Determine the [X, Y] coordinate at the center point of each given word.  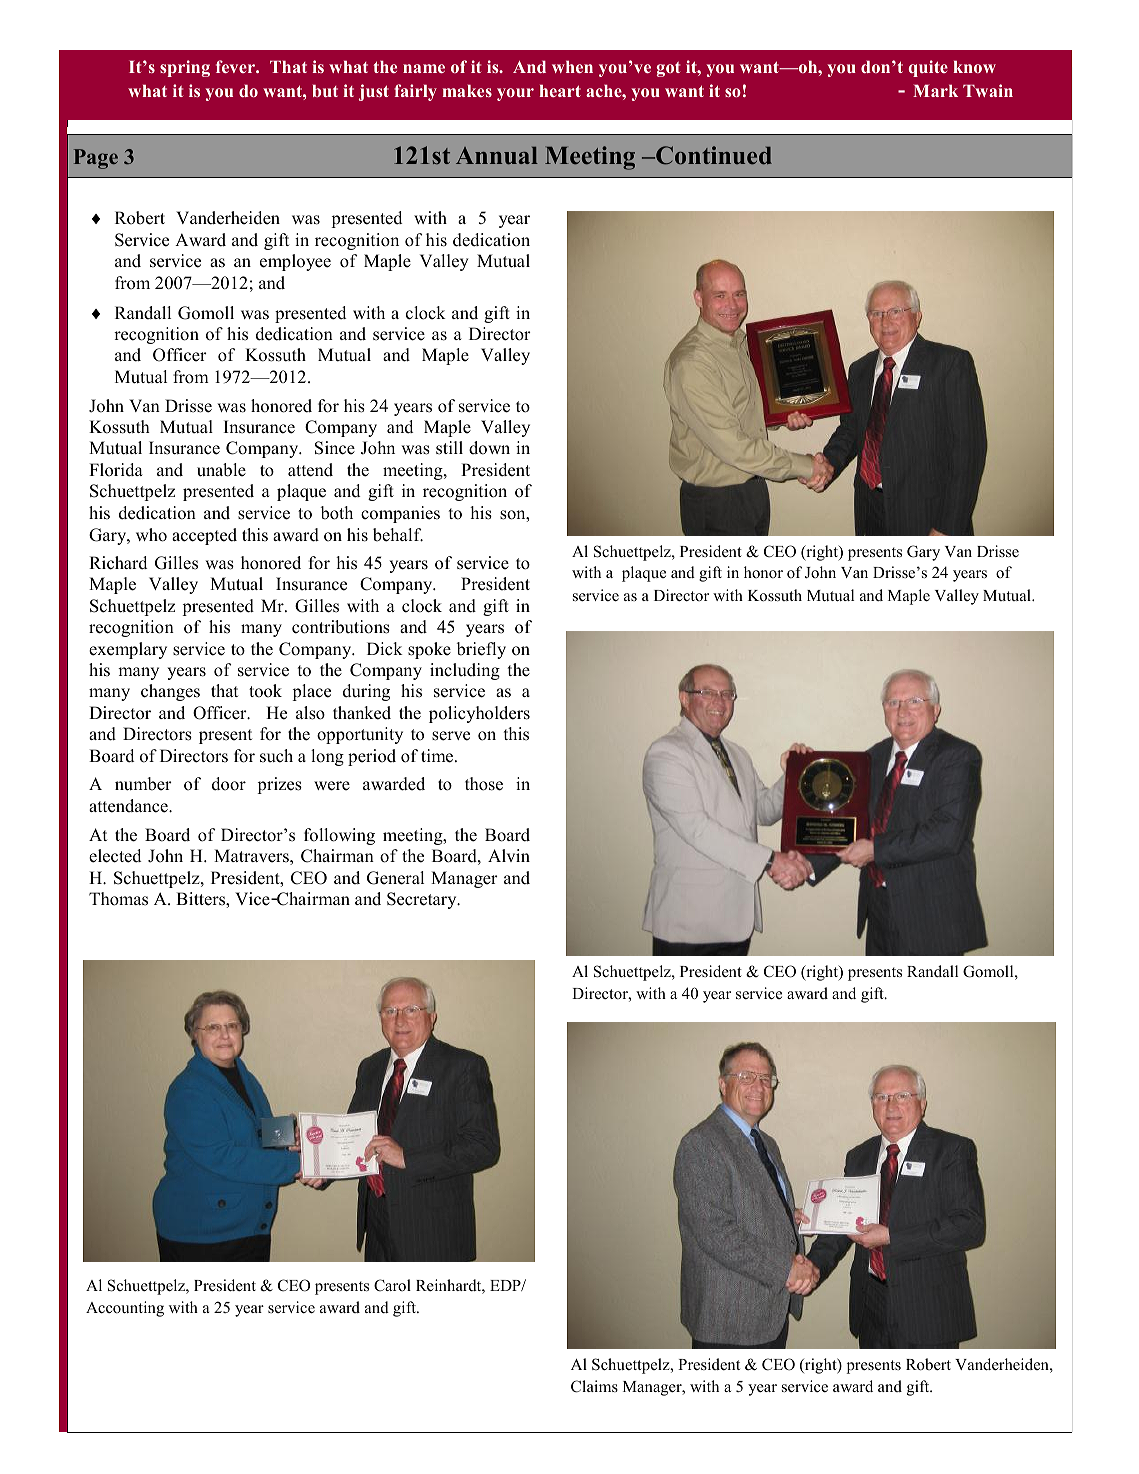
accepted [204, 536]
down [489, 448]
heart [560, 90]
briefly [481, 650]
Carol [392, 1285]
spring [185, 68]
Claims [594, 1386]
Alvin [509, 855]
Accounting [125, 1309]
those [484, 784]
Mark [935, 90]
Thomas [118, 899]
